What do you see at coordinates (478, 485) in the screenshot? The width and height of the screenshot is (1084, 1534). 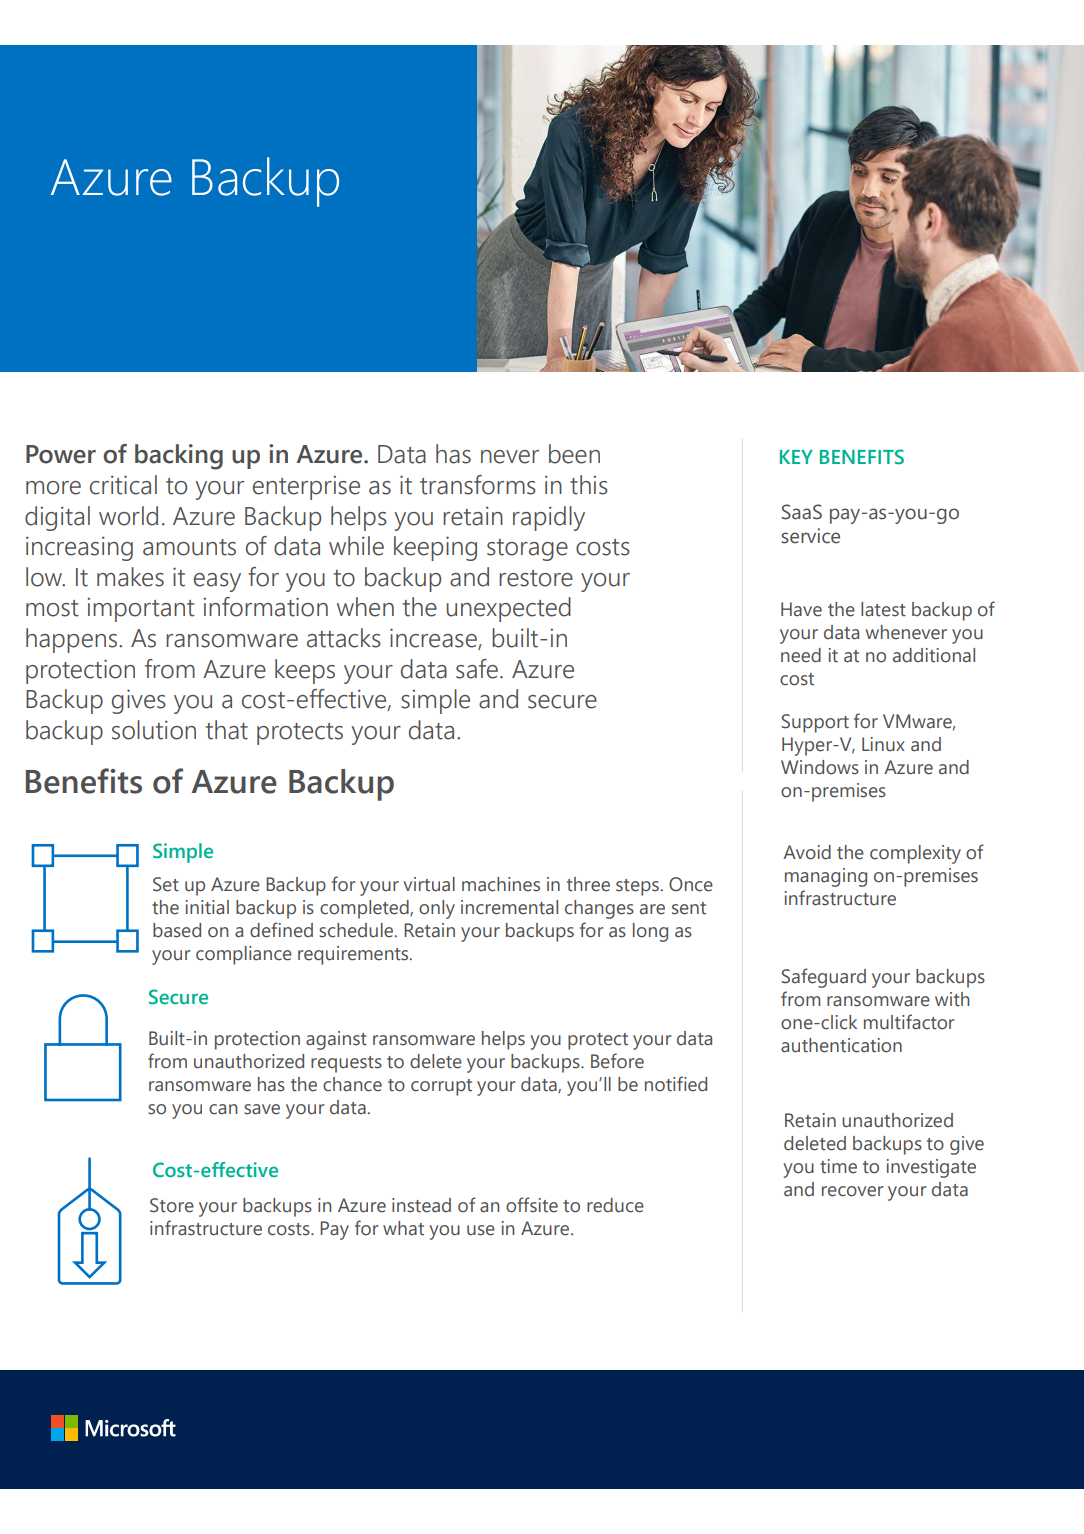 I see `transforms` at bounding box center [478, 485].
